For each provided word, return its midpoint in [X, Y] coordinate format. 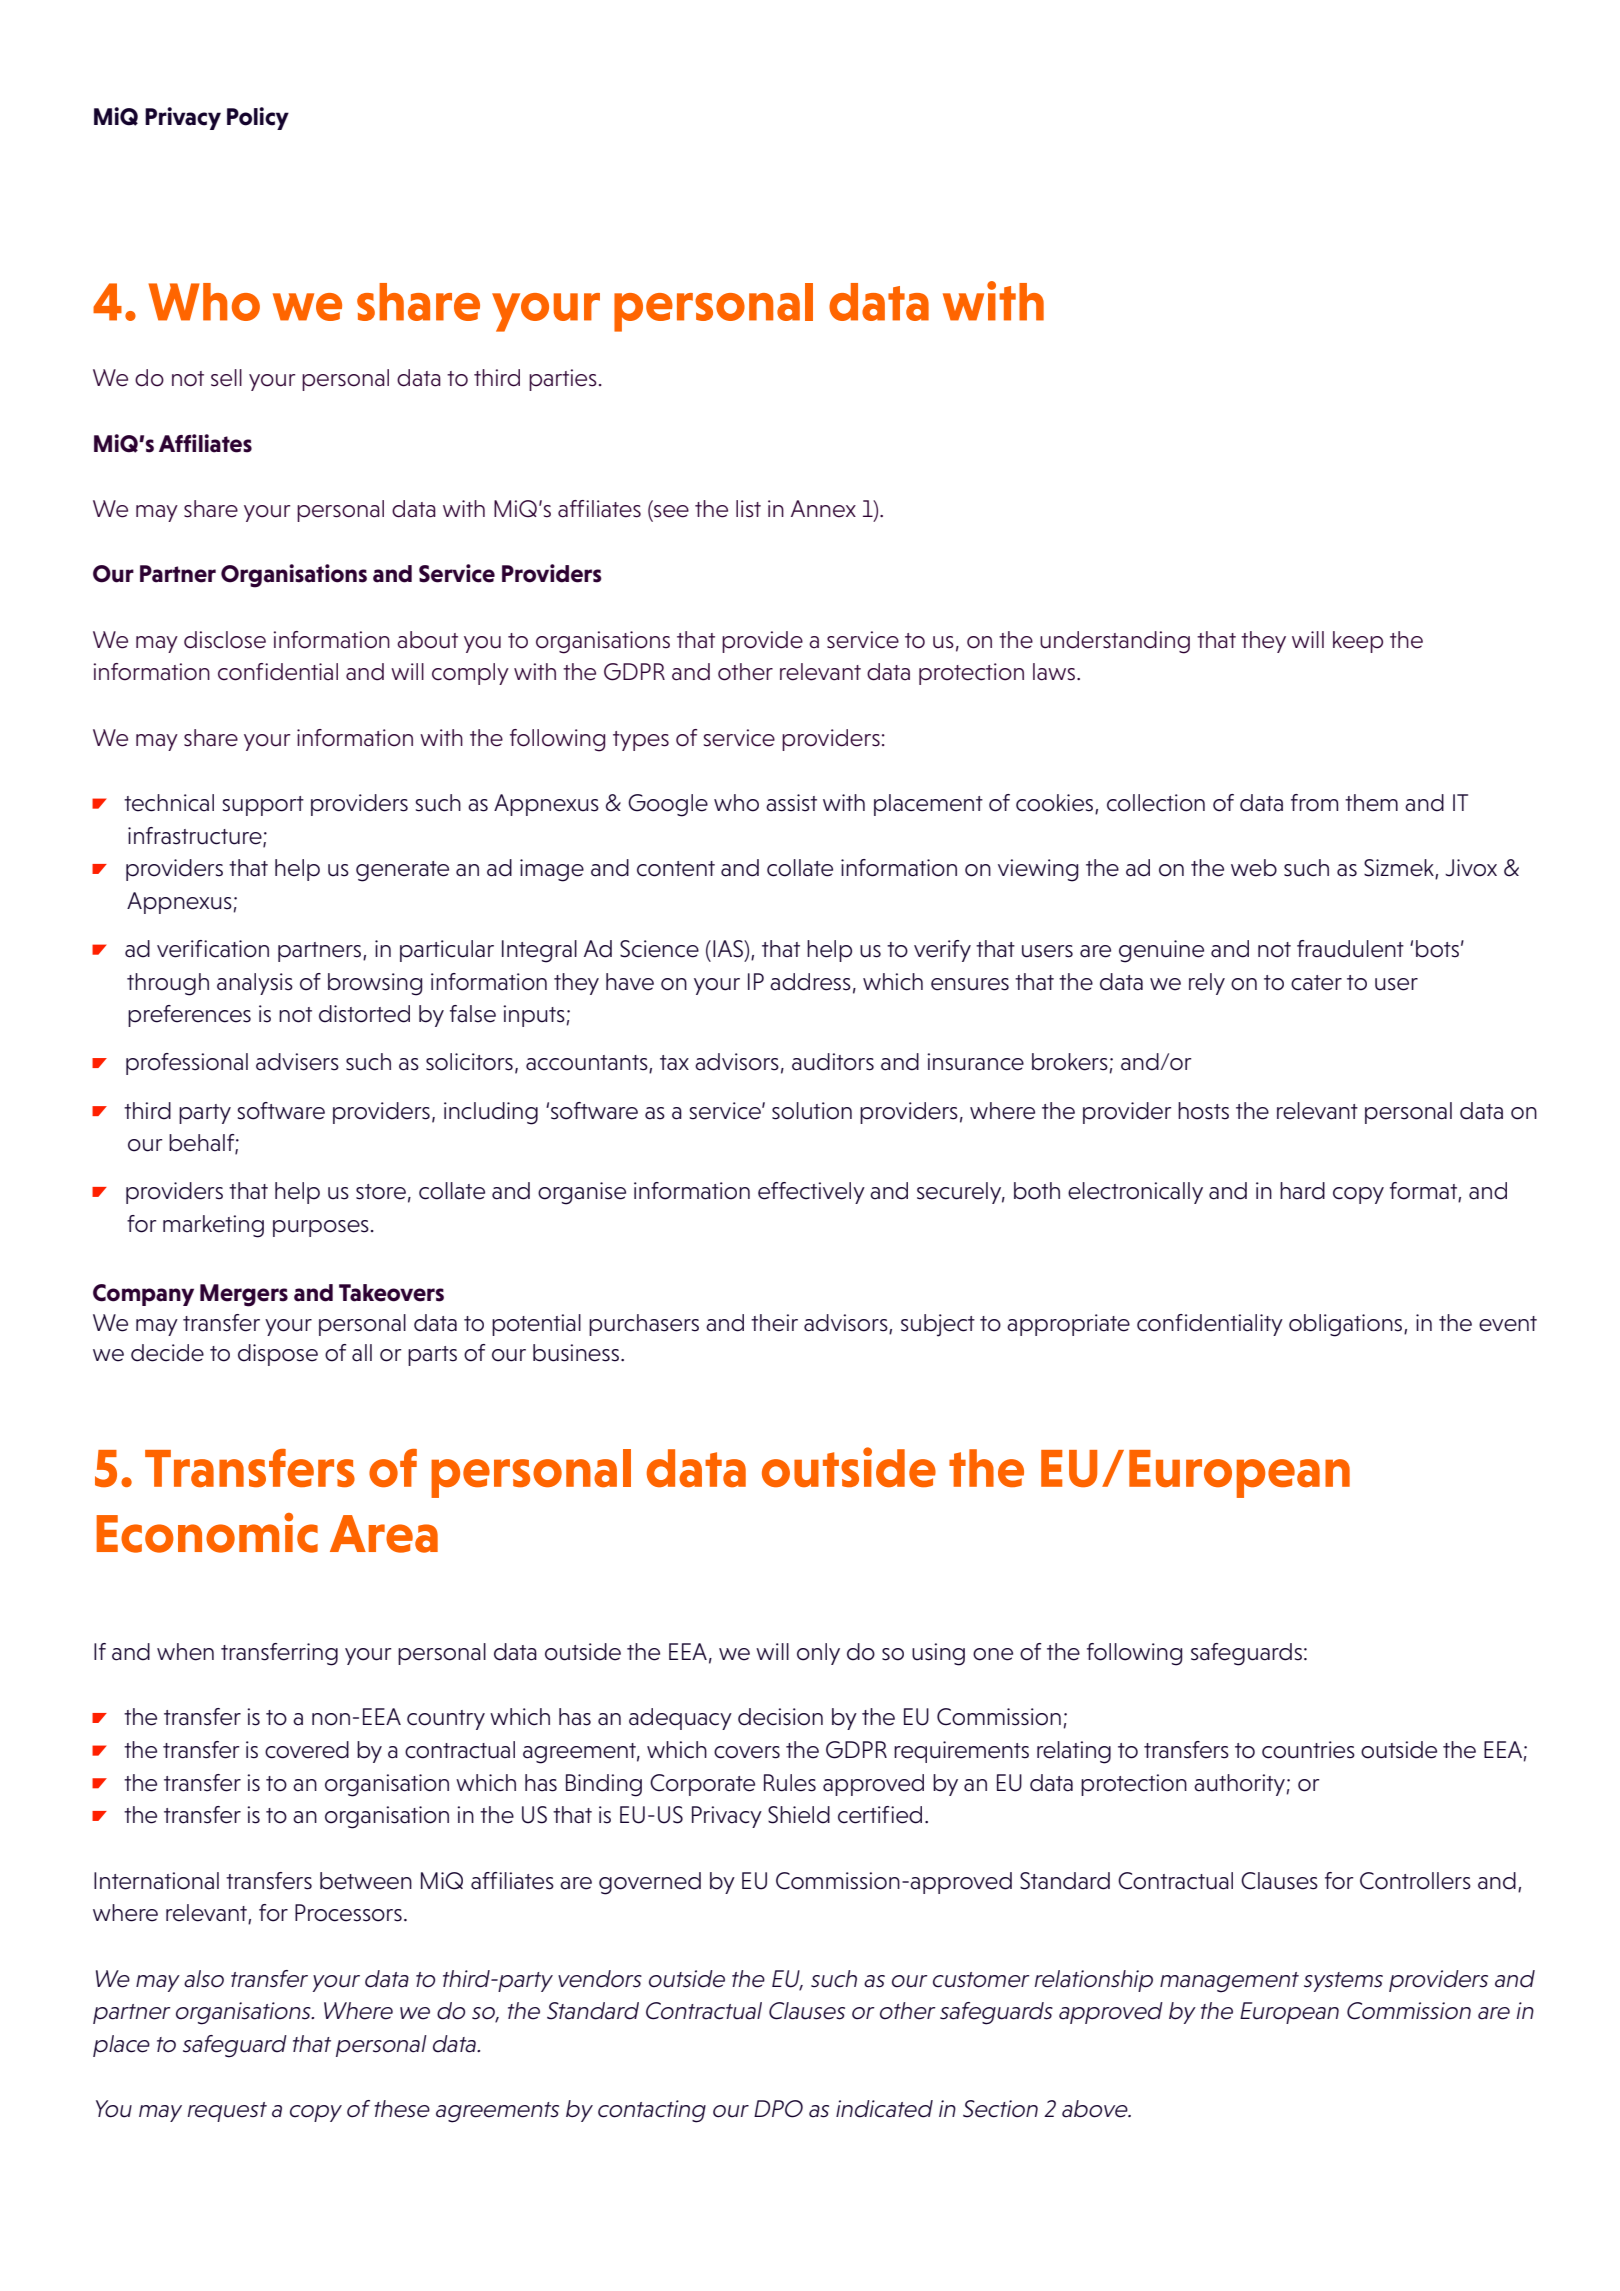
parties [563, 380]
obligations [1347, 1325]
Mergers [244, 1295]
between [366, 1881]
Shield [799, 1815]
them [1371, 803]
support [263, 806]
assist [791, 803]
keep [1358, 642]
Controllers [1415, 1881]
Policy [258, 118]
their [774, 1323]
